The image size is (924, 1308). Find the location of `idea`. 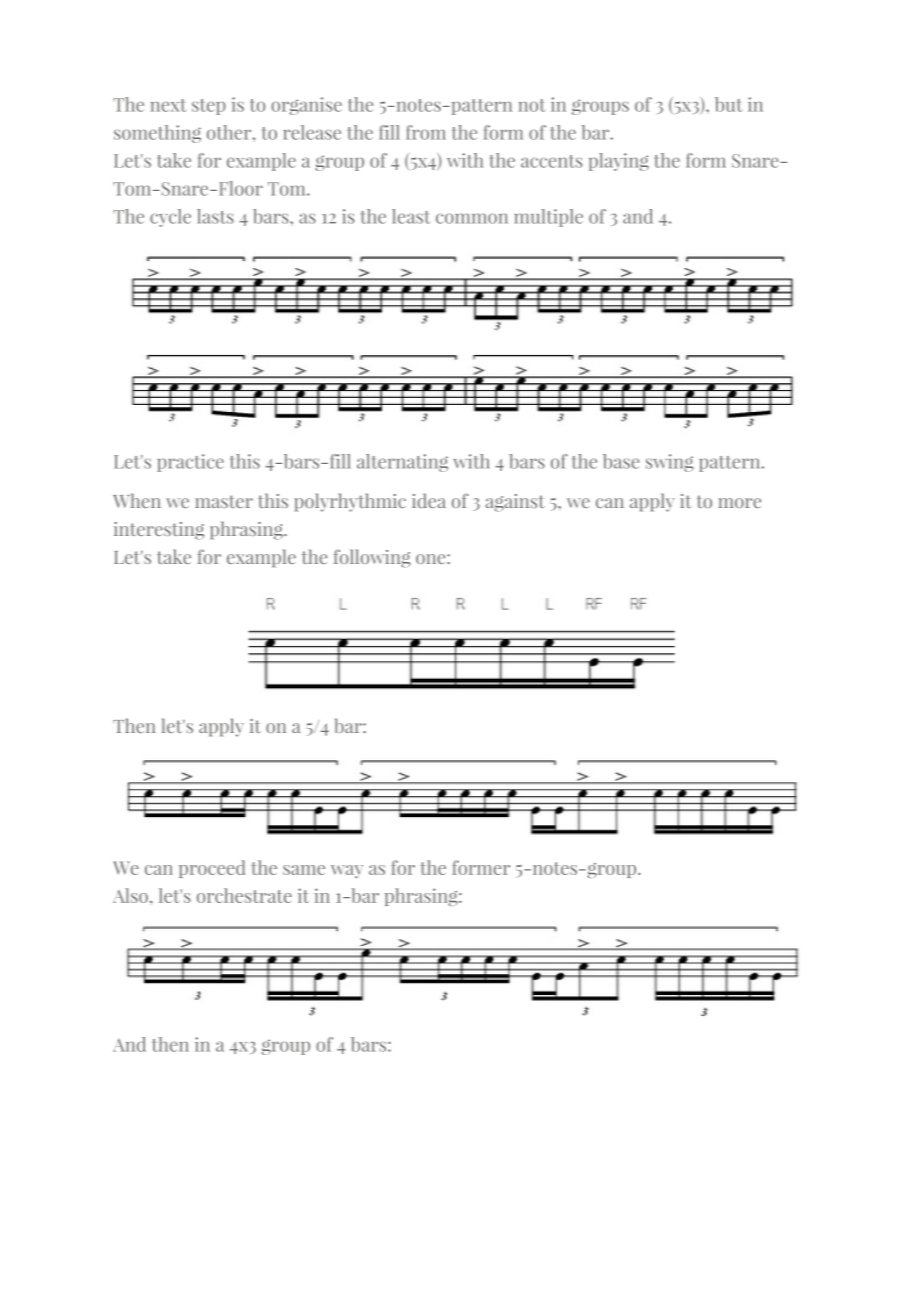

idea is located at coordinates (429, 500).
